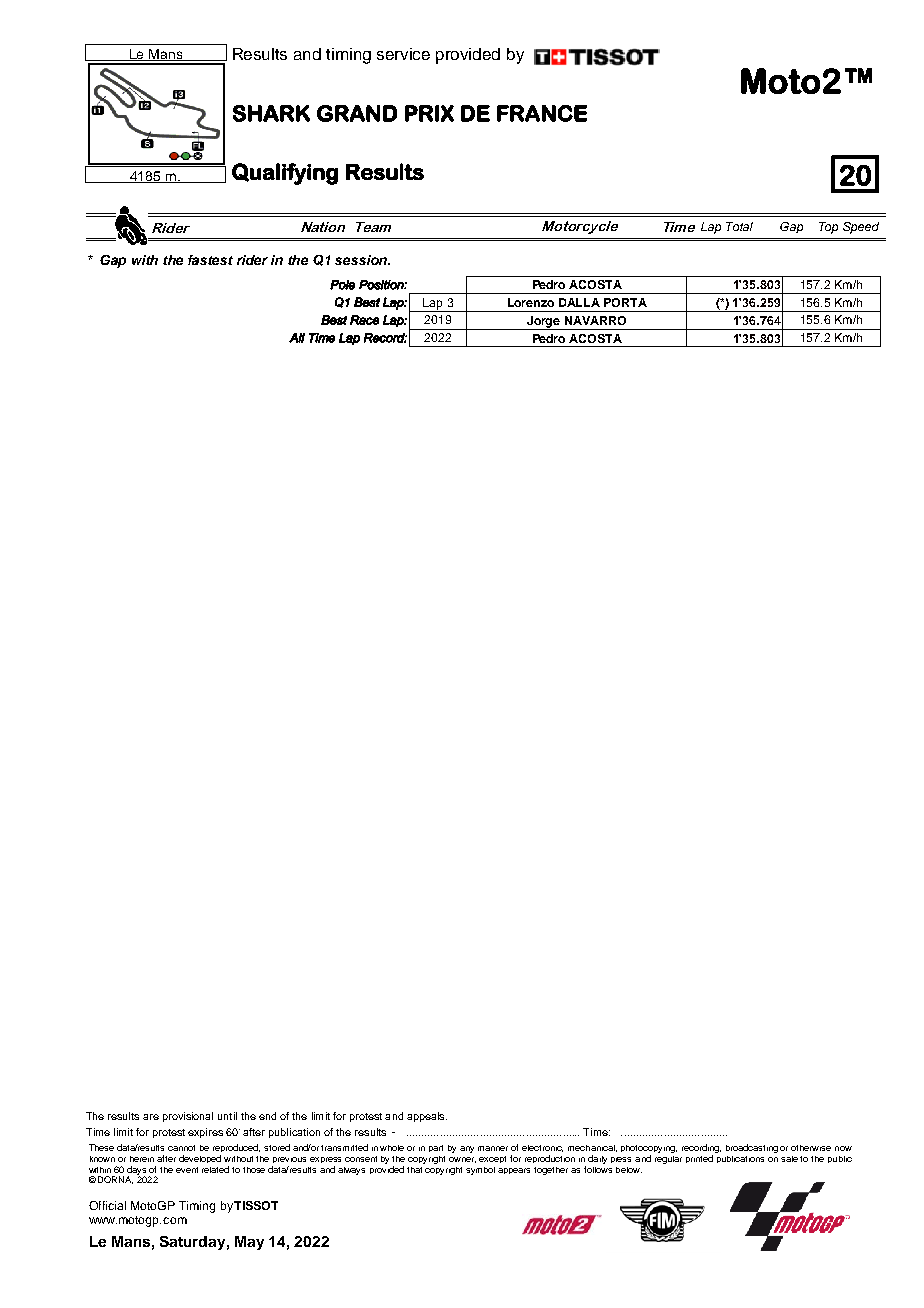 The image size is (924, 1308). I want to click on appeals, so click(427, 1117).
